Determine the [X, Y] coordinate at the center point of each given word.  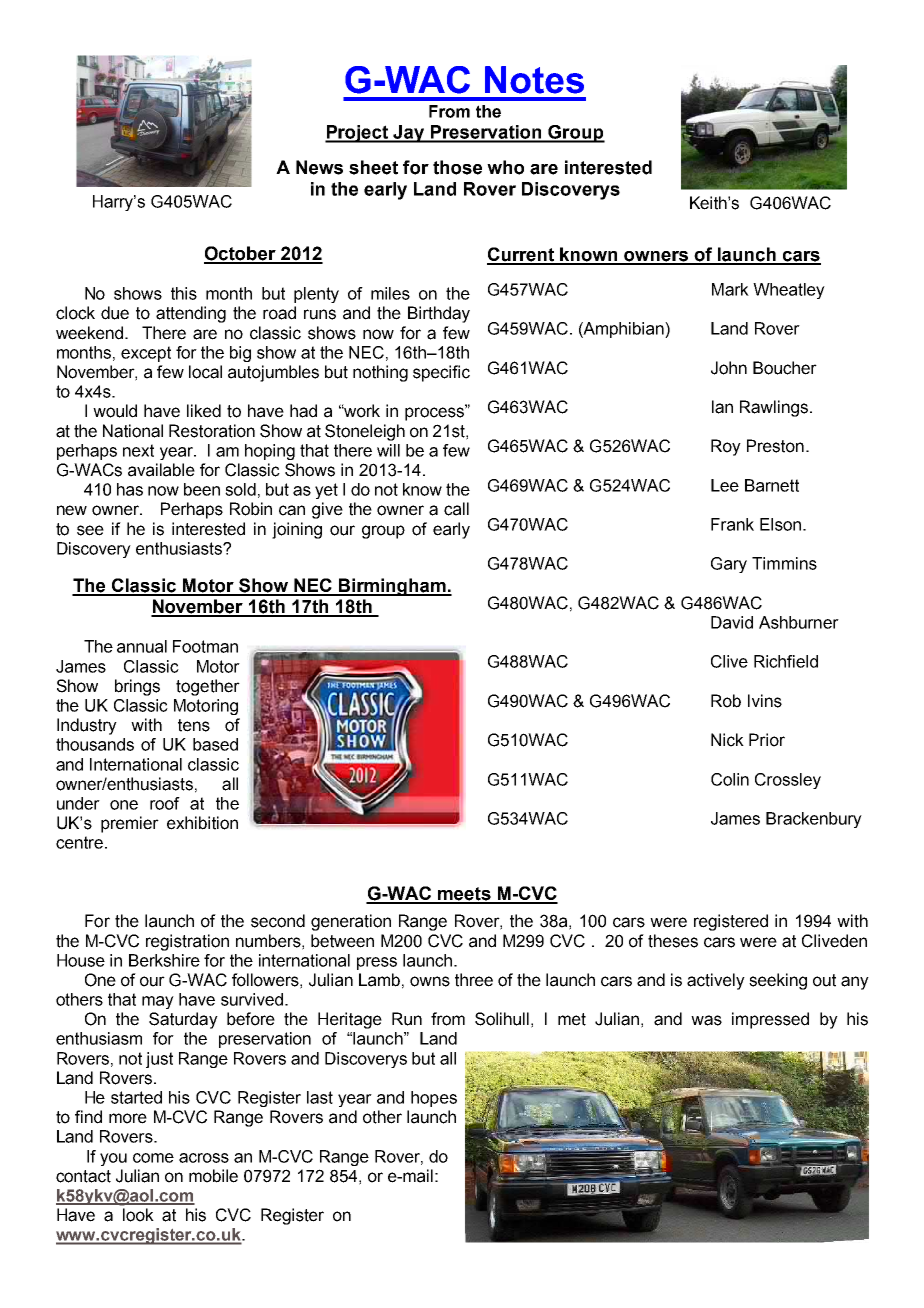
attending [191, 314]
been [202, 489]
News [319, 167]
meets [464, 895]
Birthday [439, 314]
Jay [409, 134]
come [153, 1158]
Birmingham [392, 587]
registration [187, 942]
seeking [778, 981]
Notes [534, 80]
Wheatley [789, 291]
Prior [767, 740]
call [456, 509]
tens [194, 725]
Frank [732, 524]
